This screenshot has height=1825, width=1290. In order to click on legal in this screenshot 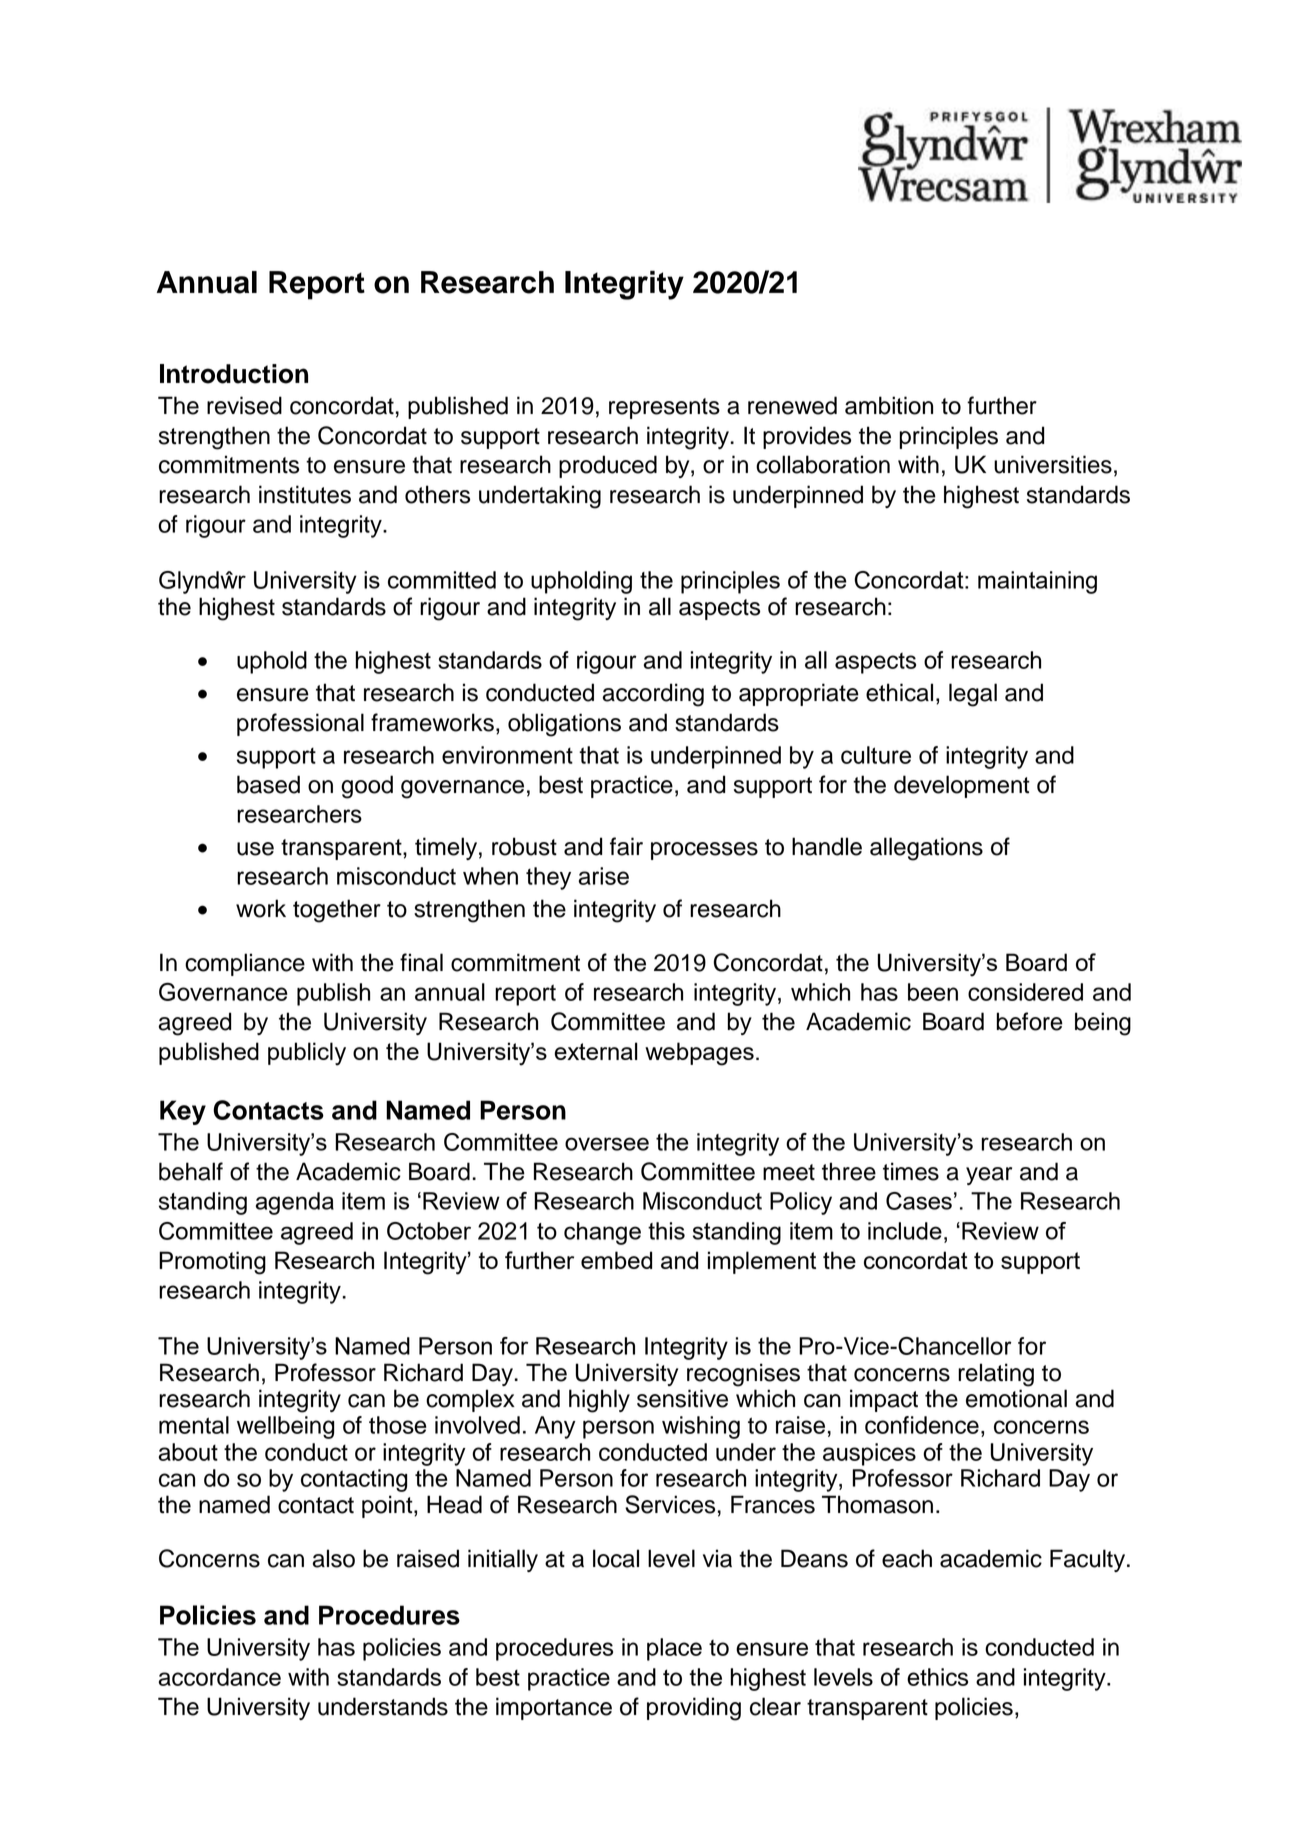, I will do `click(973, 695)`.
